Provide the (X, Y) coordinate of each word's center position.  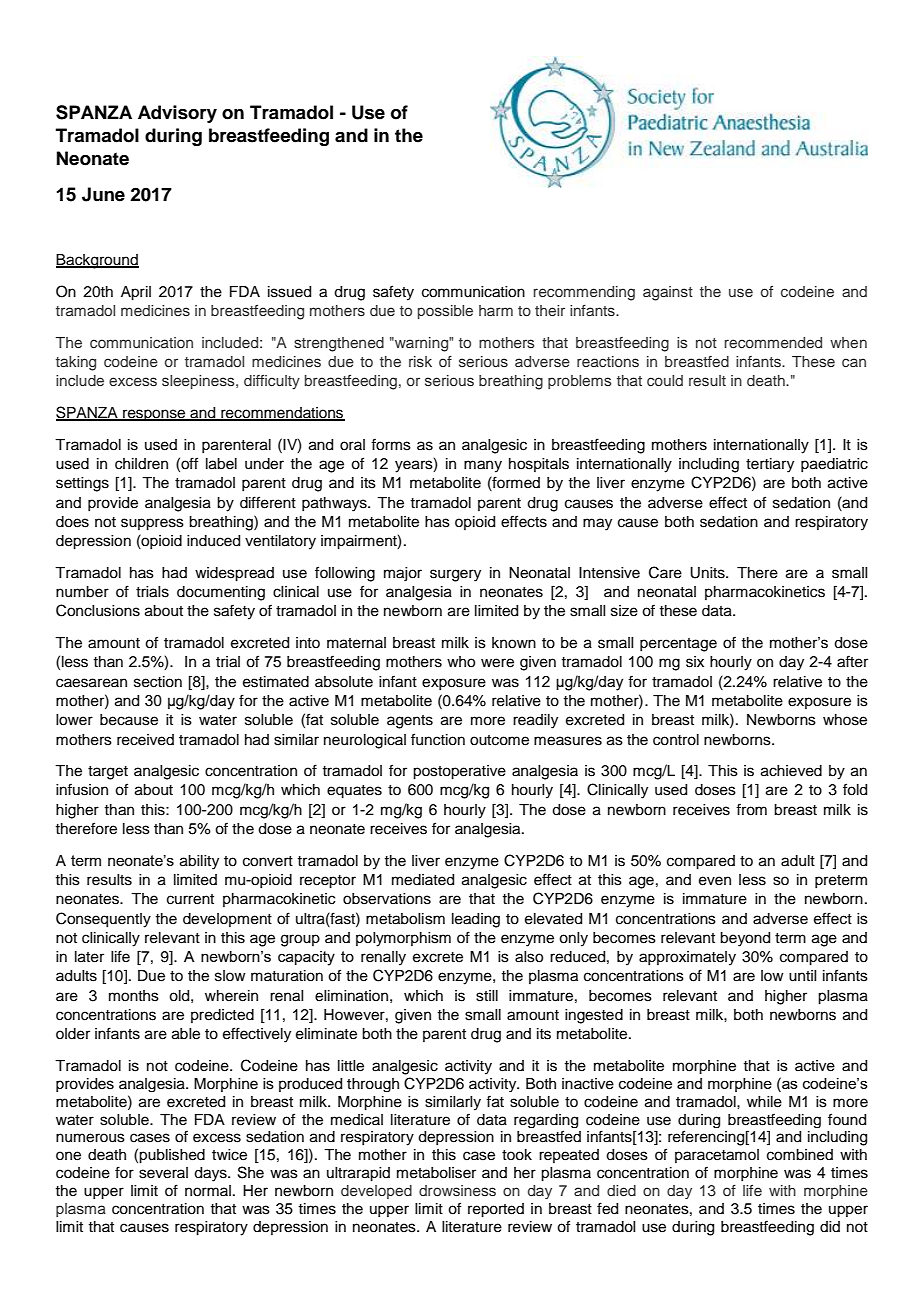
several (163, 1173)
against (668, 293)
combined (800, 1155)
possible (445, 312)
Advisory (177, 114)
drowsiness (457, 1191)
